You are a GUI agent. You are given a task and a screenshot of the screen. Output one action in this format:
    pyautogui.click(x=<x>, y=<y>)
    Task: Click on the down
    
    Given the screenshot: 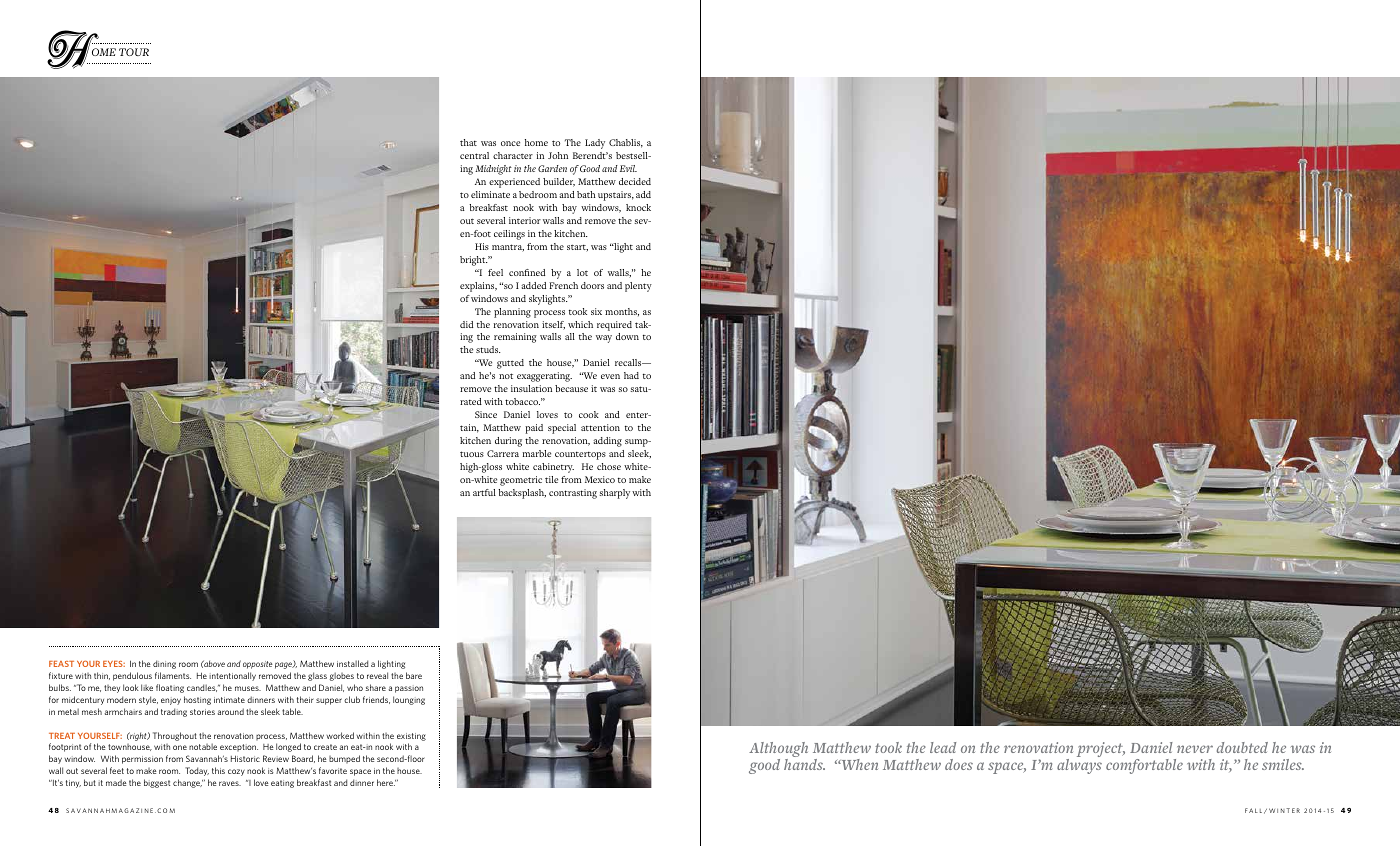 What is the action you would take?
    pyautogui.click(x=627, y=336)
